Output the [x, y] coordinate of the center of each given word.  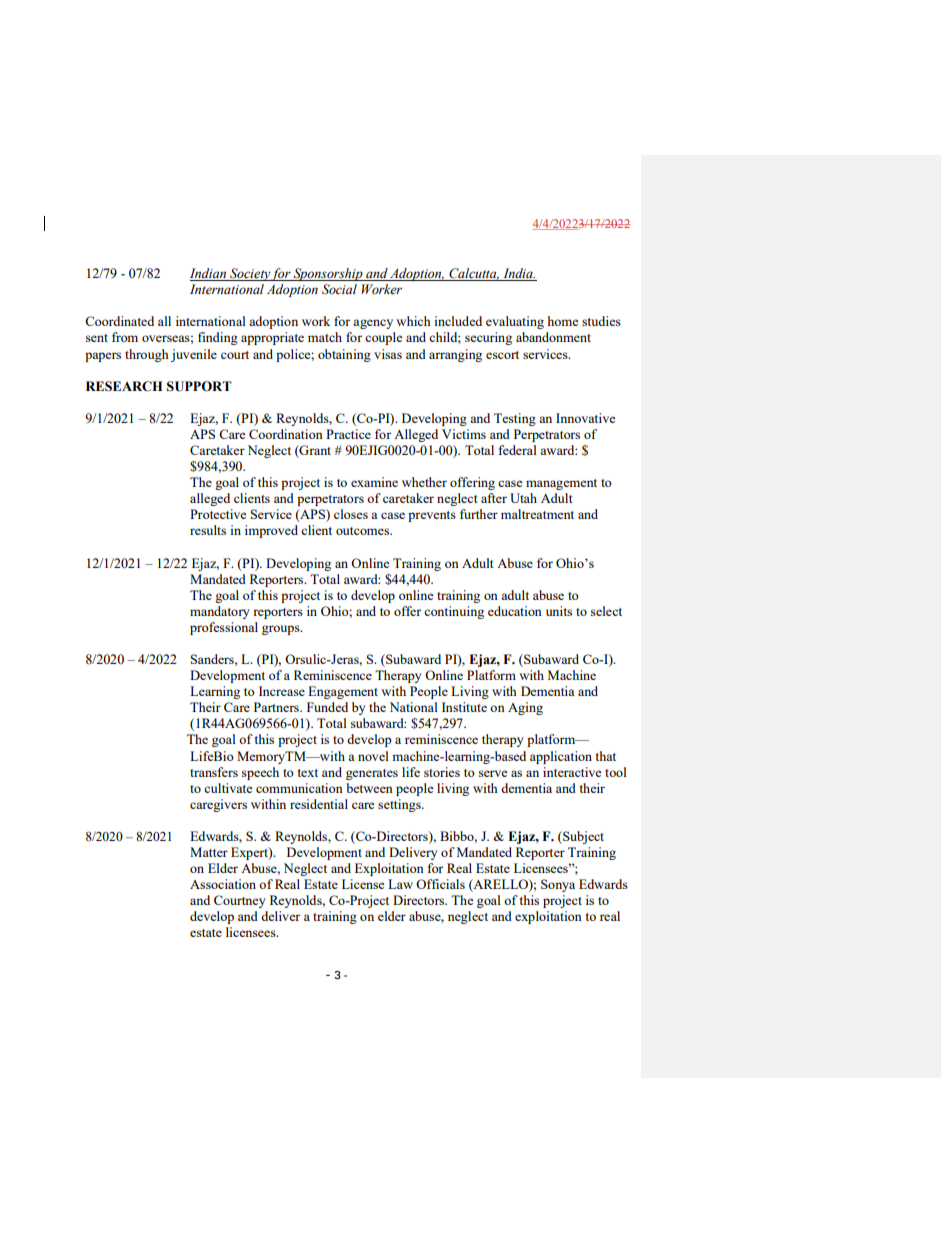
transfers [214, 772]
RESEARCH [124, 386]
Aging [525, 708]
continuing [454, 612]
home [563, 321]
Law [400, 884]
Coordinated [119, 321]
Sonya [558, 885]
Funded [327, 707]
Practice [348, 434]
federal [518, 450]
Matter [209, 852]
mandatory [220, 612]
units [559, 611]
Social [339, 289]
